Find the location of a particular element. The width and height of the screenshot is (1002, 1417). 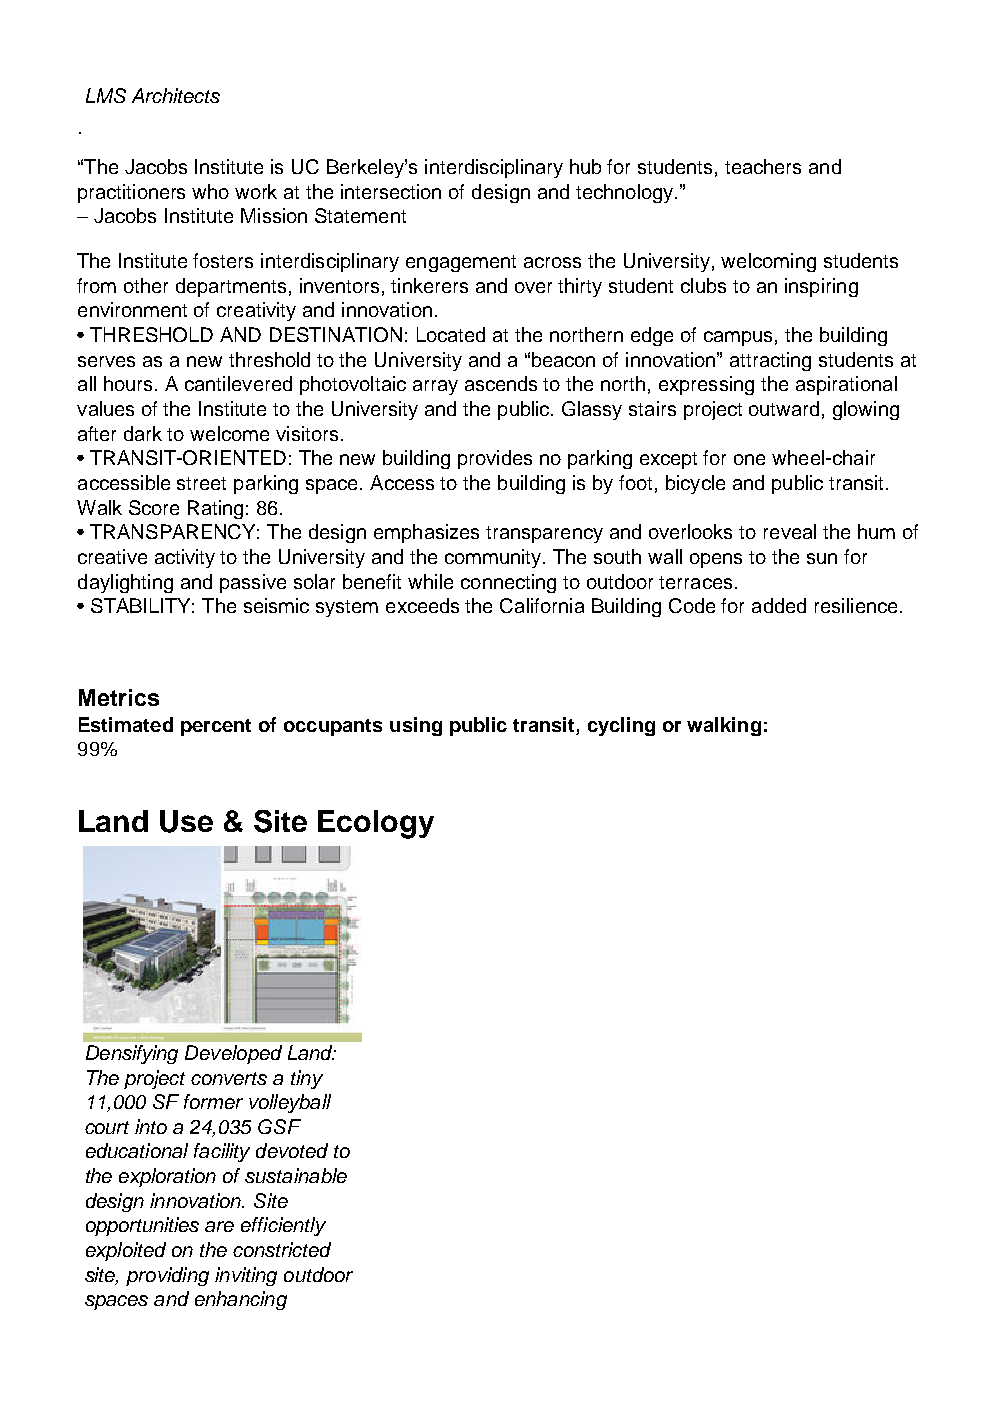

hub is located at coordinates (585, 166).
